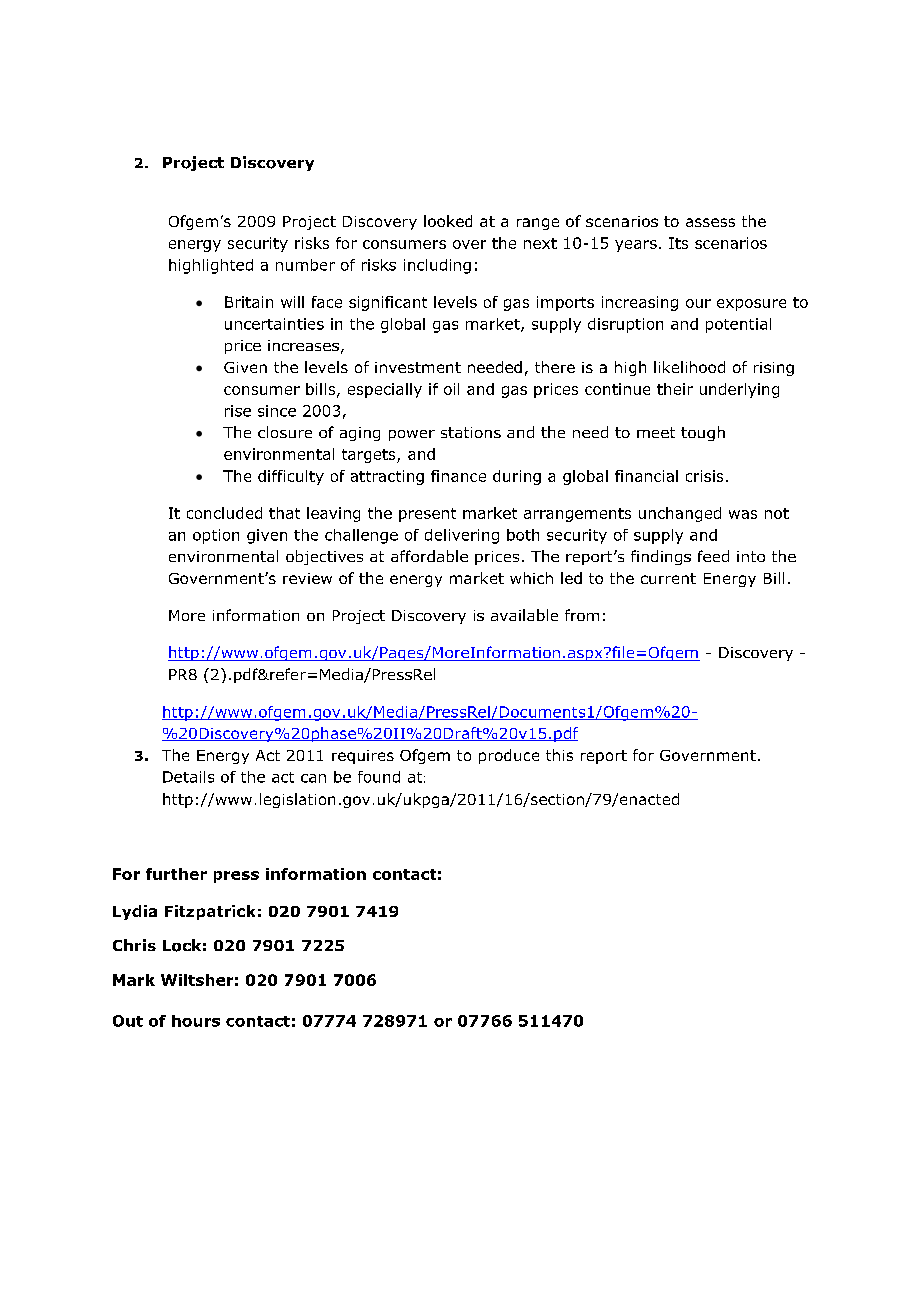 The height and width of the image is (1308, 924). What do you see at coordinates (188, 777) in the image?
I see `Details` at bounding box center [188, 777].
